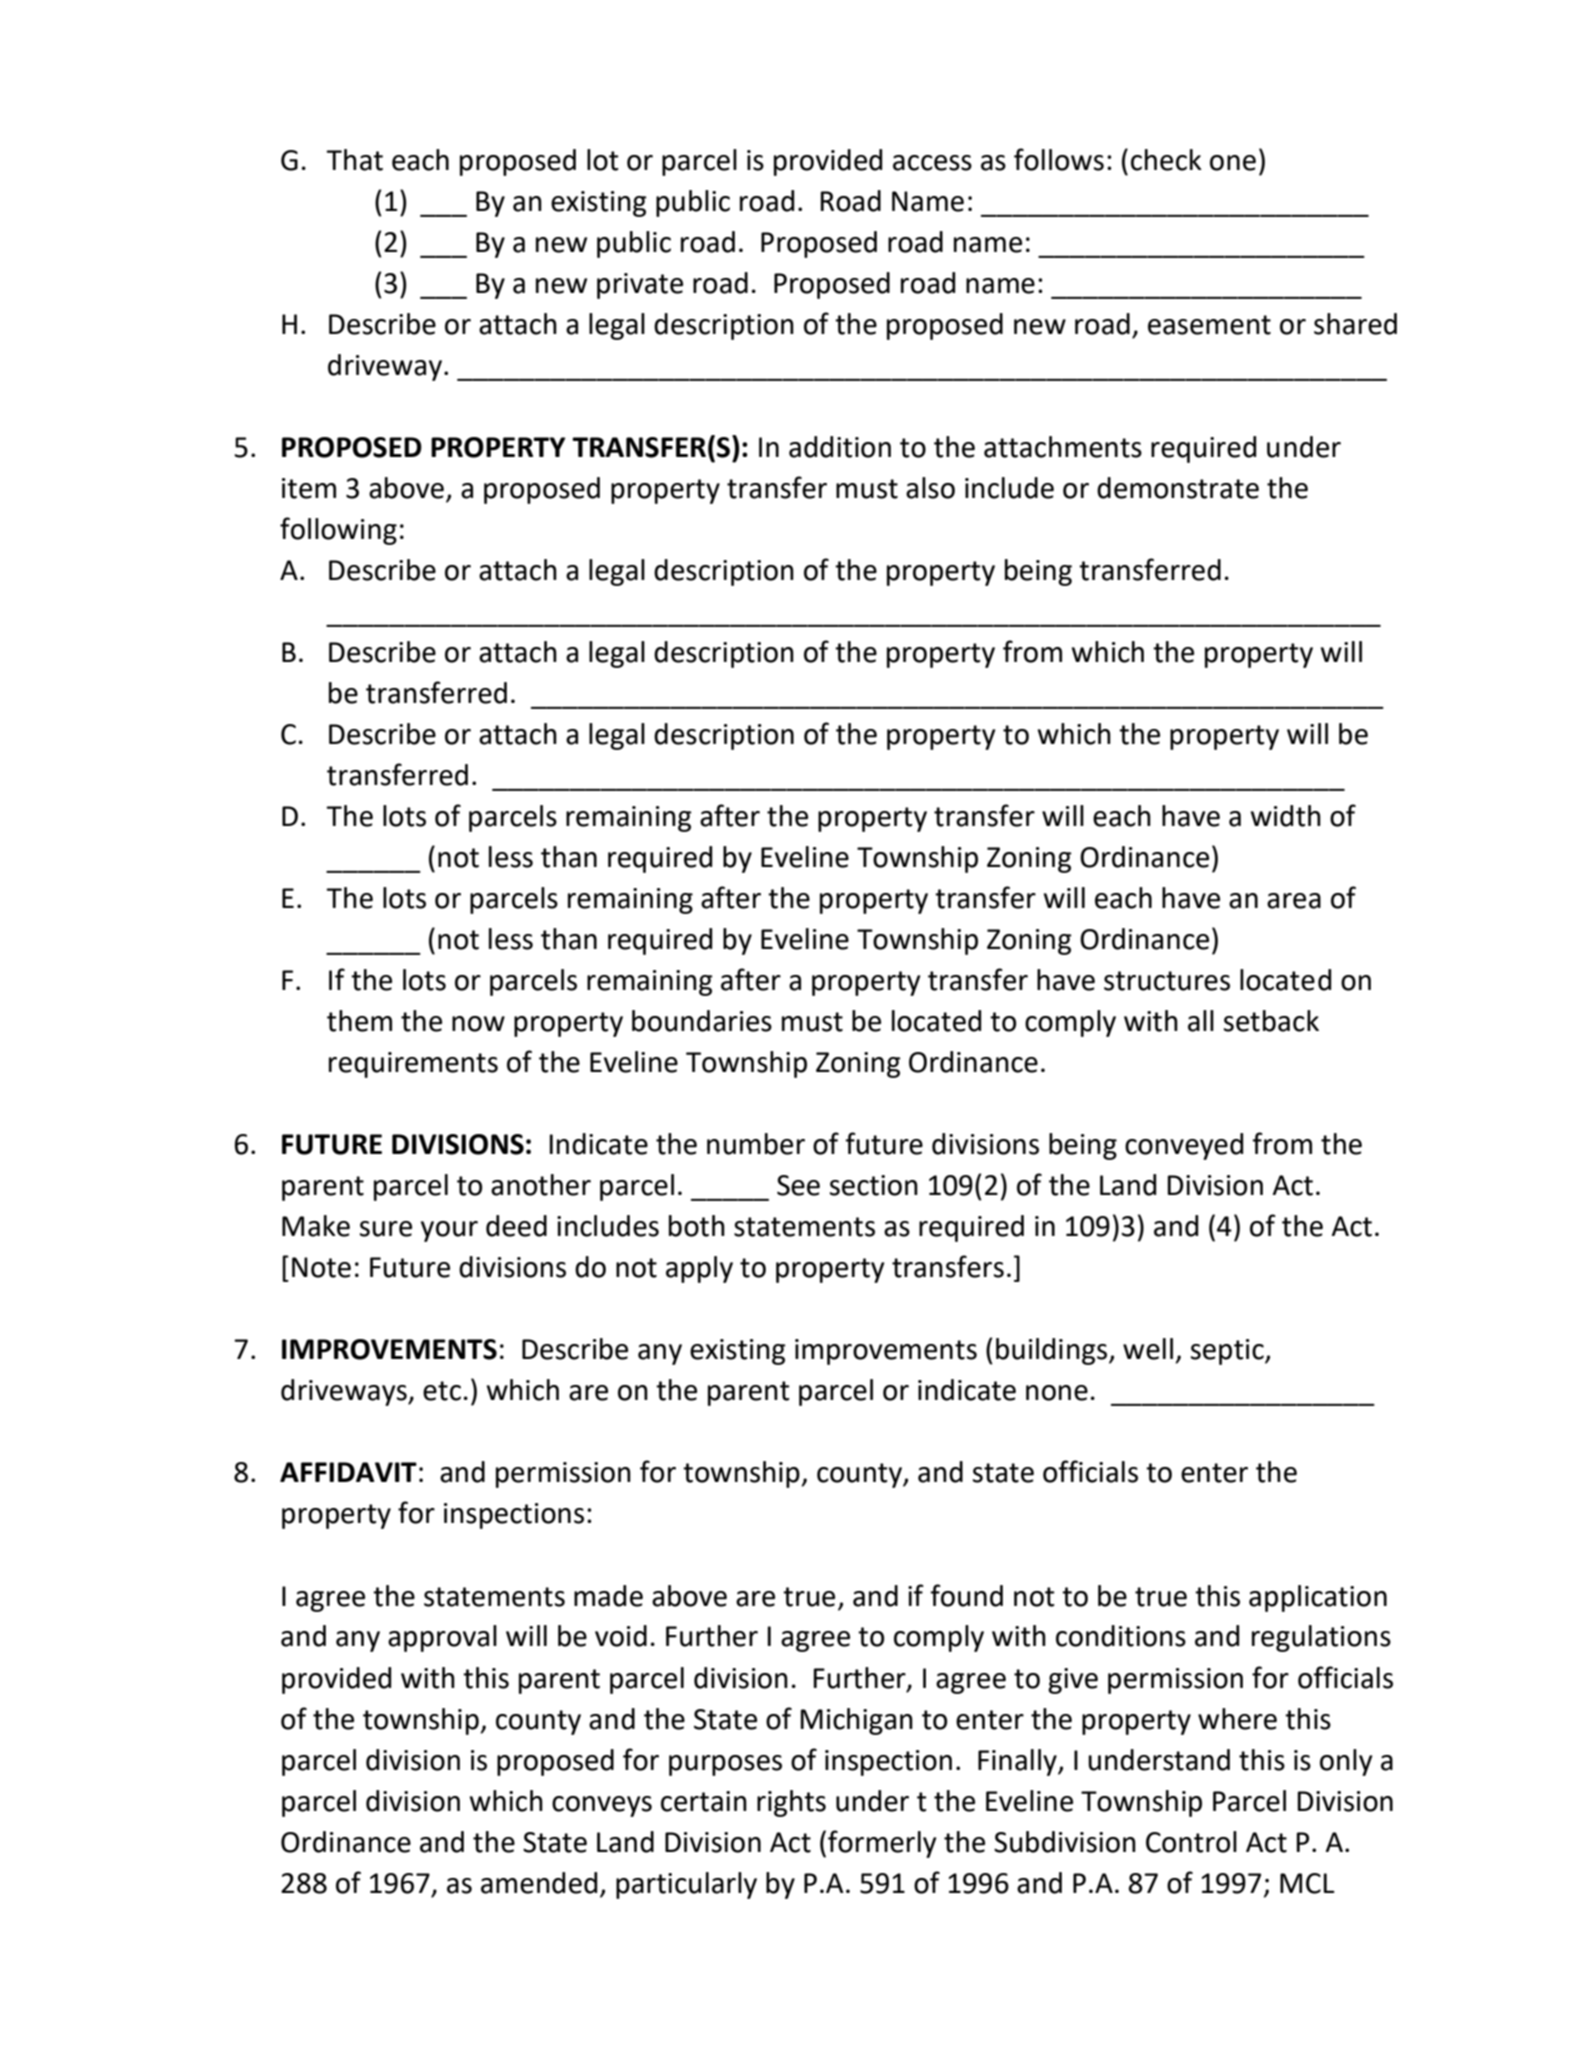 The width and height of the screenshot is (1588, 2055). What do you see at coordinates (1166, 160) in the screenshot?
I see `check` at bounding box center [1166, 160].
